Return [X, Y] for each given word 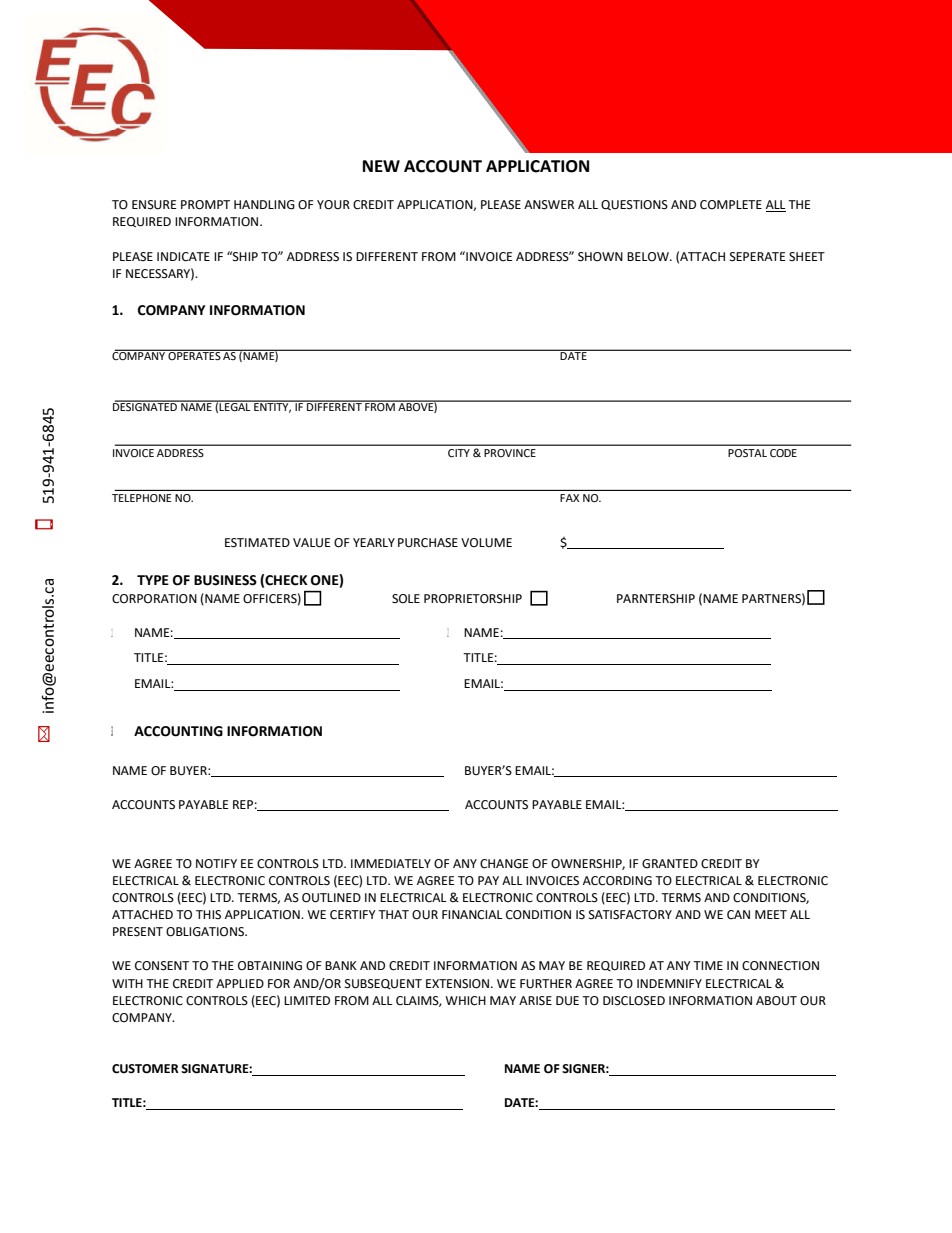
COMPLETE [731, 205]
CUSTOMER [145, 1069]
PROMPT [205, 205]
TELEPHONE [141, 498]
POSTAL [748, 453]
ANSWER [549, 205]
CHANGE [504, 864]
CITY [459, 453]
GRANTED [670, 864]
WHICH [465, 1001]
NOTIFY [216, 864]
